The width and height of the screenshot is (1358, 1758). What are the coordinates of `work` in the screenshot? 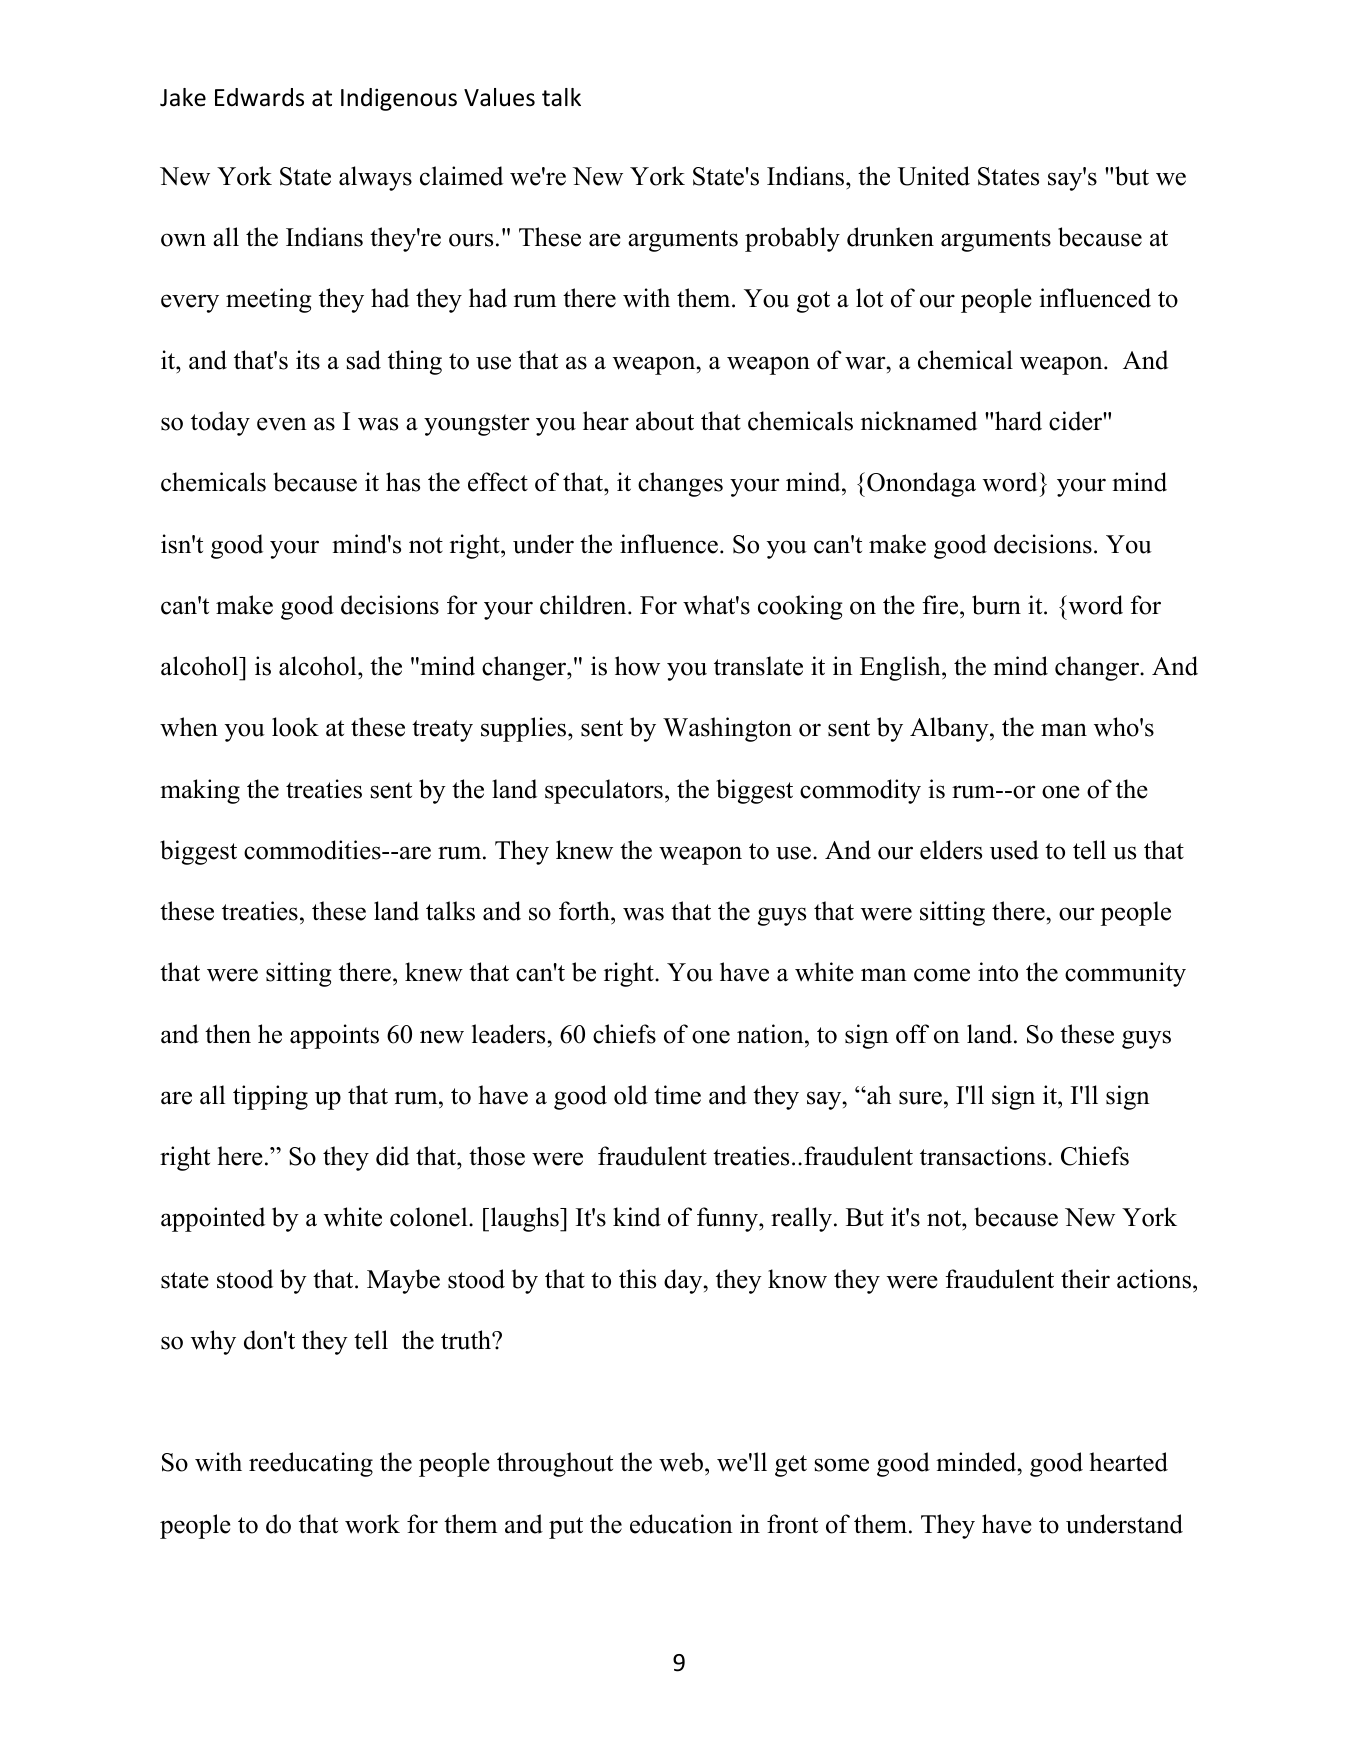 It's located at (372, 1524).
